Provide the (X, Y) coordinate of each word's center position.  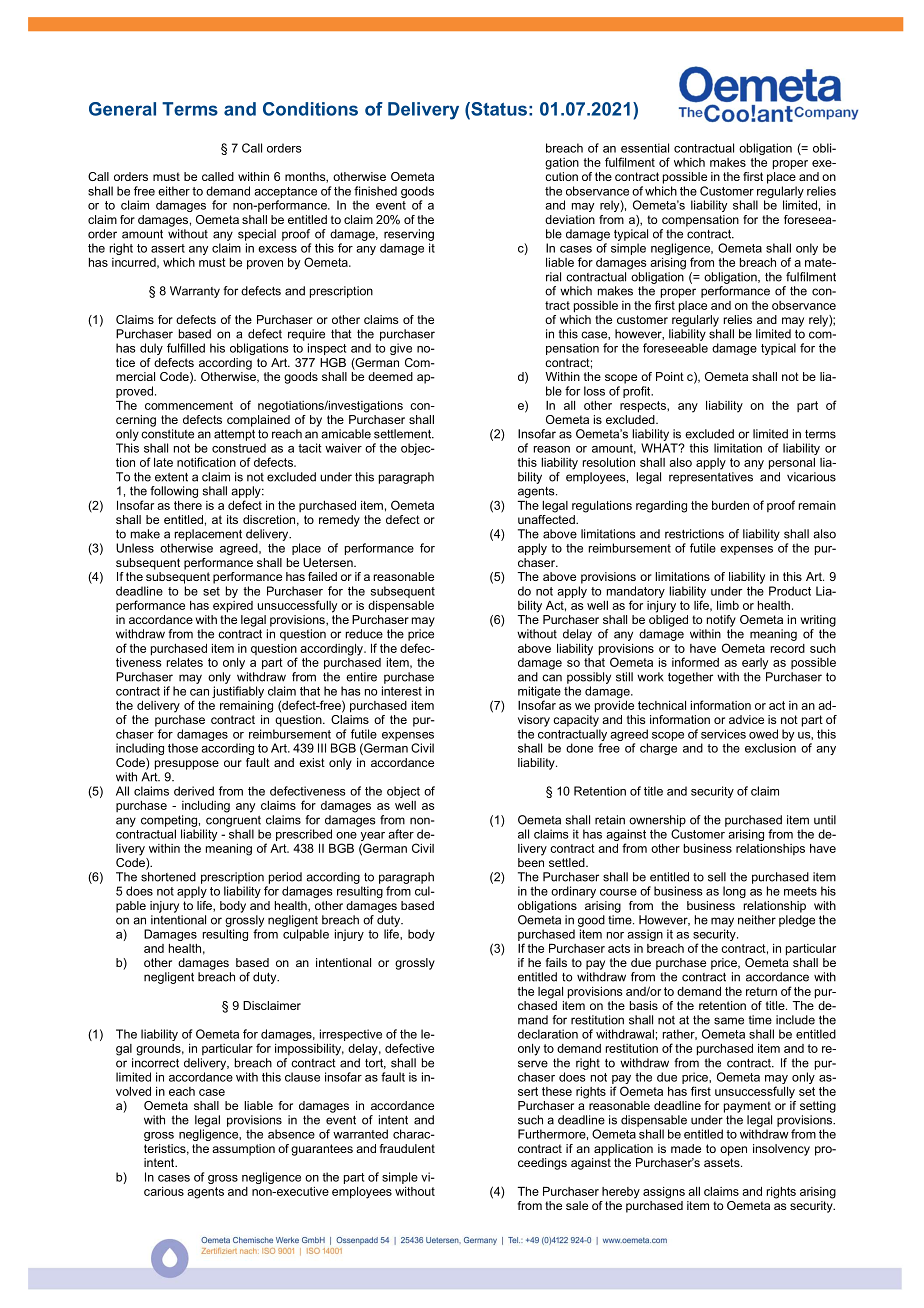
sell (717, 877)
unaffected (547, 518)
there (188, 505)
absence (291, 1134)
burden (730, 505)
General (122, 109)
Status (498, 109)
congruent (233, 821)
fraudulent (407, 1148)
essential (645, 148)
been (531, 862)
